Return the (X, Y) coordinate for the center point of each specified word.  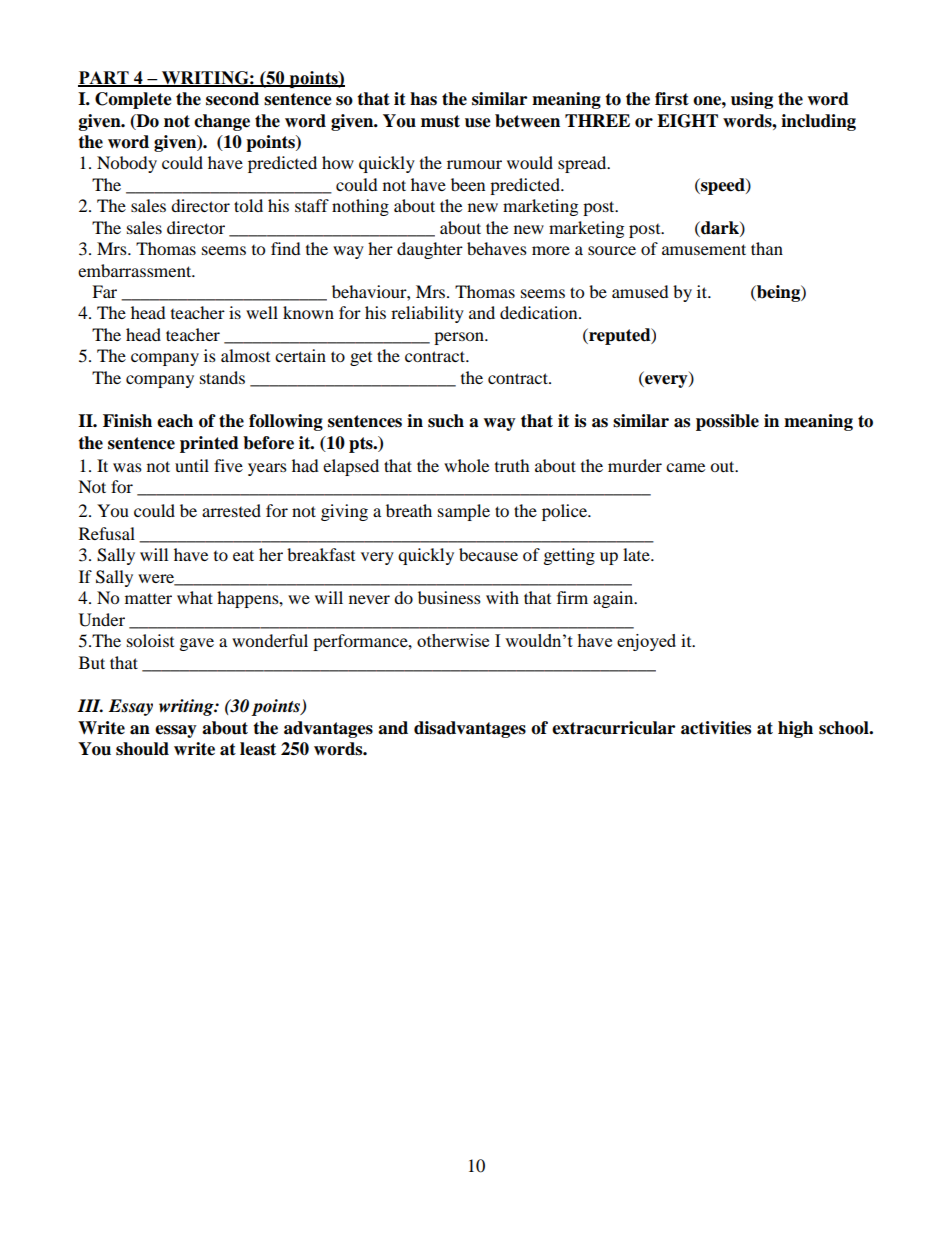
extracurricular (613, 728)
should (142, 749)
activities (716, 728)
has (423, 99)
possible (727, 422)
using (752, 100)
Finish (127, 421)
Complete (133, 100)
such (446, 421)
